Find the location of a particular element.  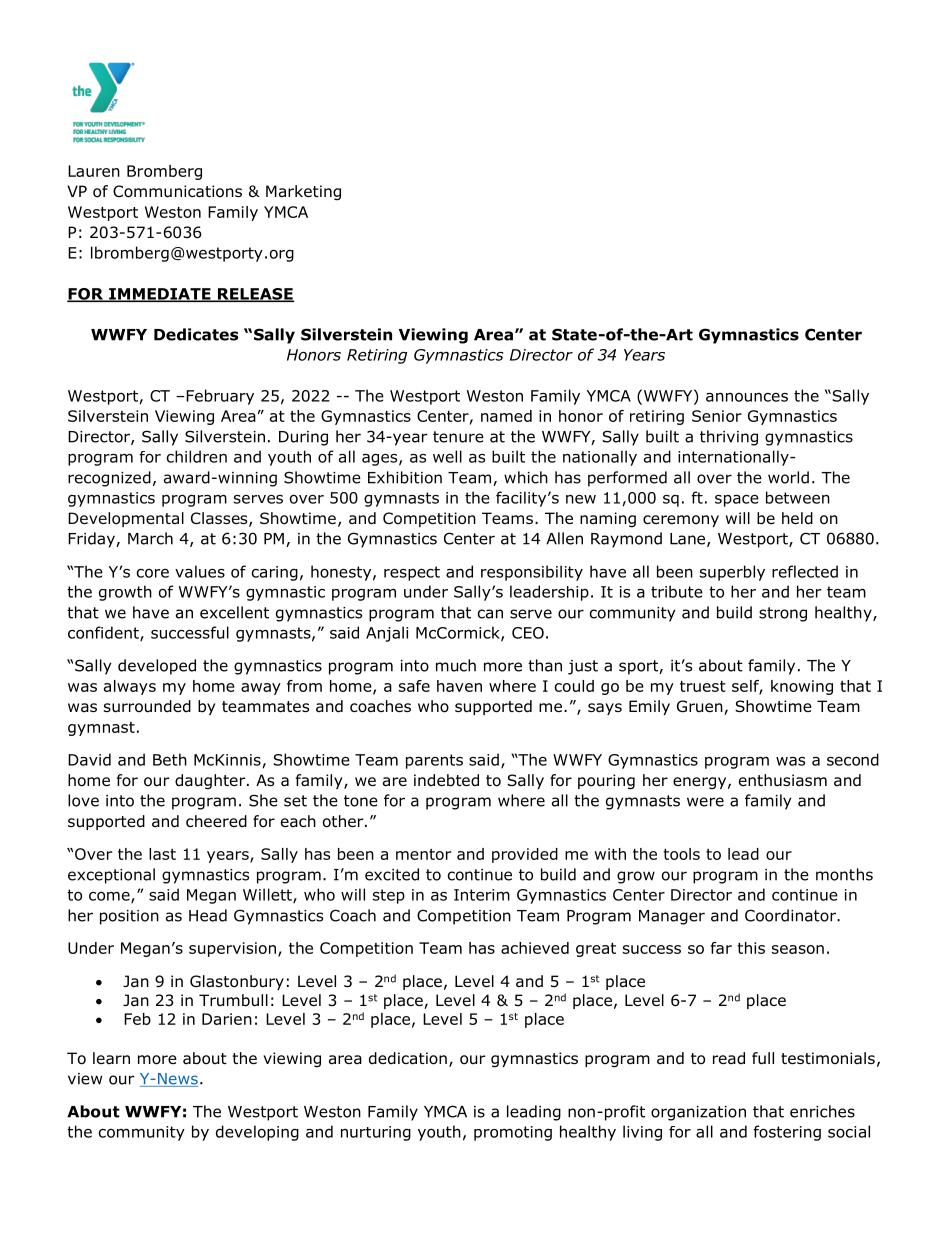

Marketing is located at coordinates (303, 192).
